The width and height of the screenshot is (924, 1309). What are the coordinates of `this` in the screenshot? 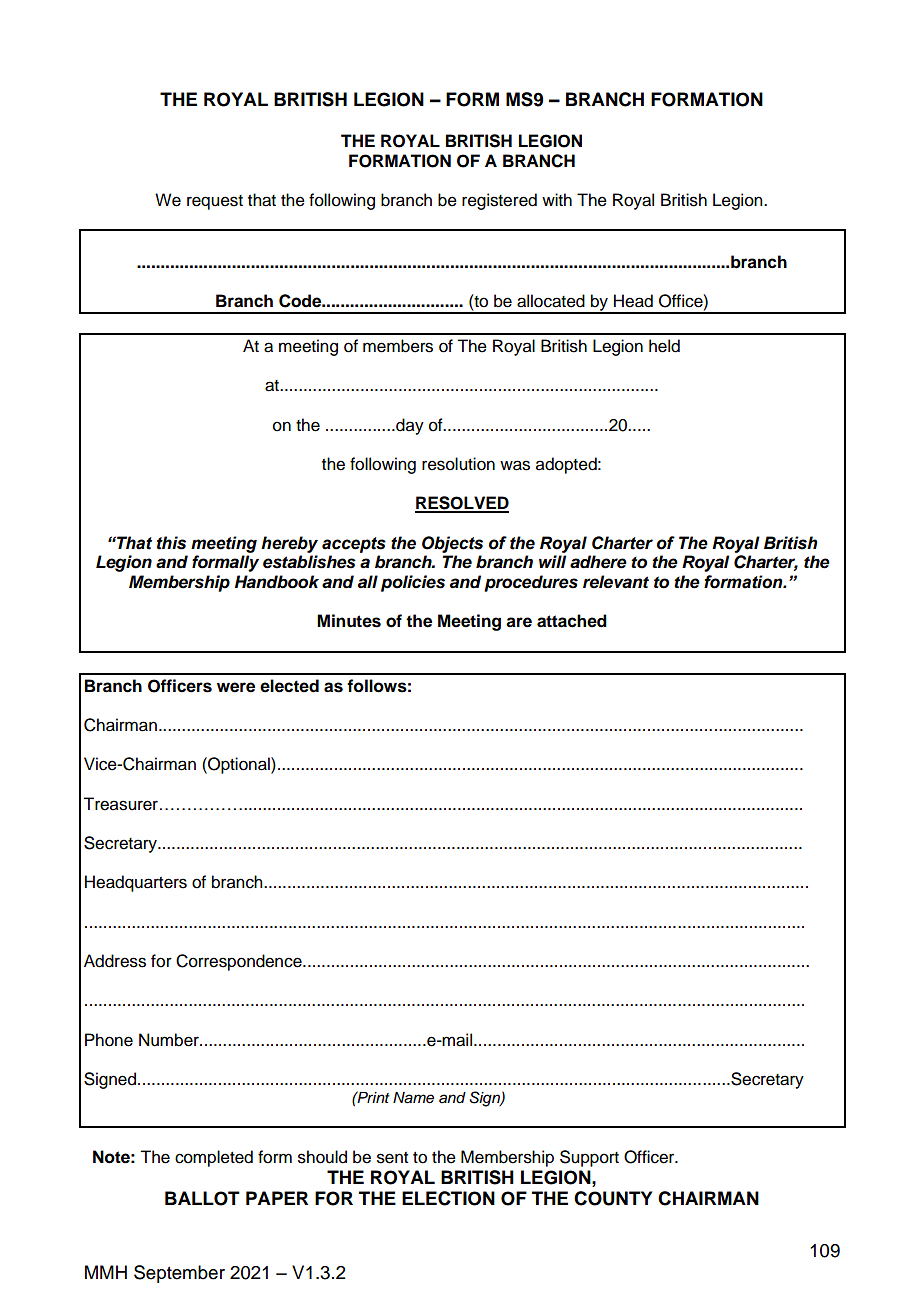 It's located at (171, 543).
